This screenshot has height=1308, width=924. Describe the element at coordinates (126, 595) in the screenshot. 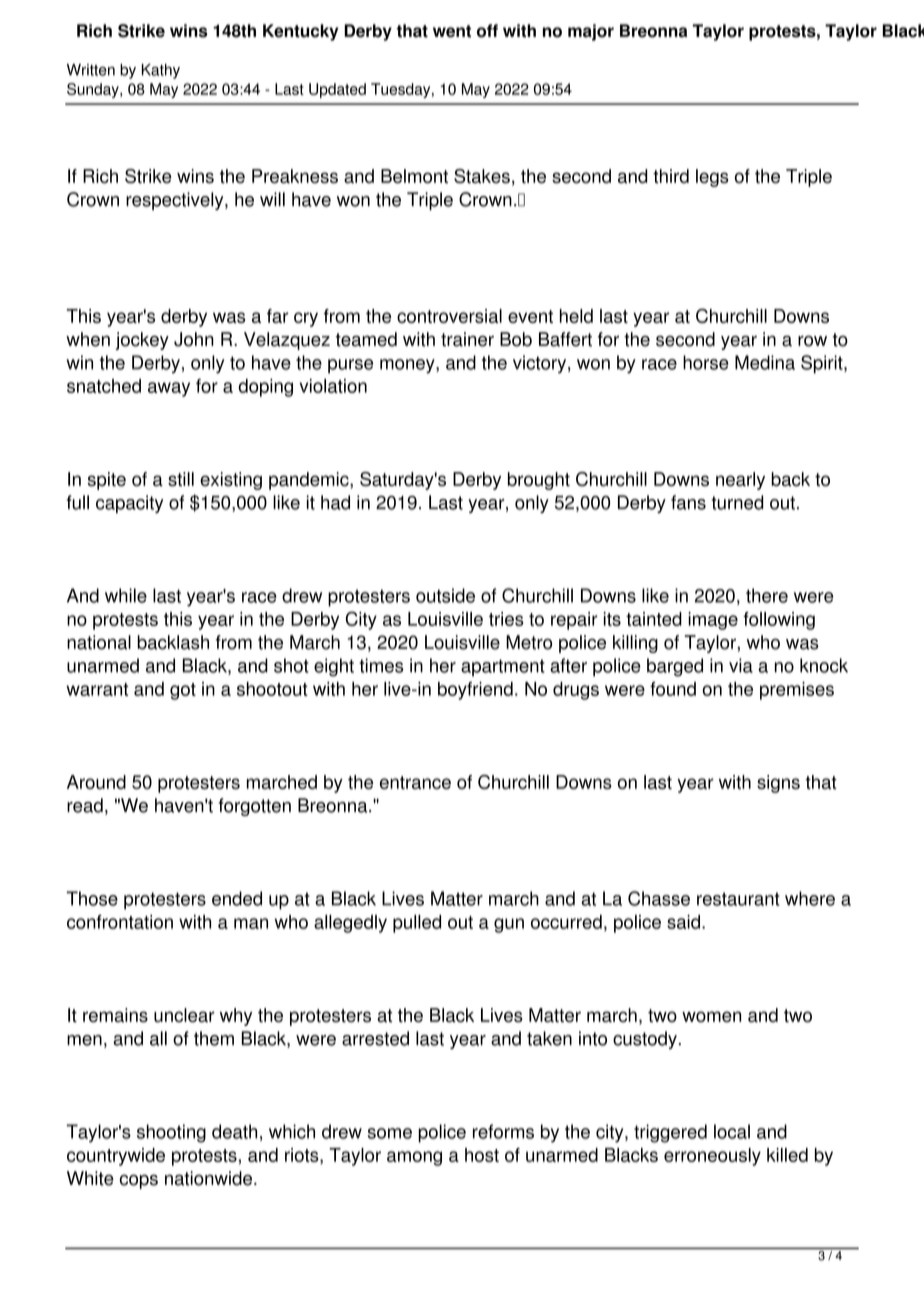

I see `while` at that location.
